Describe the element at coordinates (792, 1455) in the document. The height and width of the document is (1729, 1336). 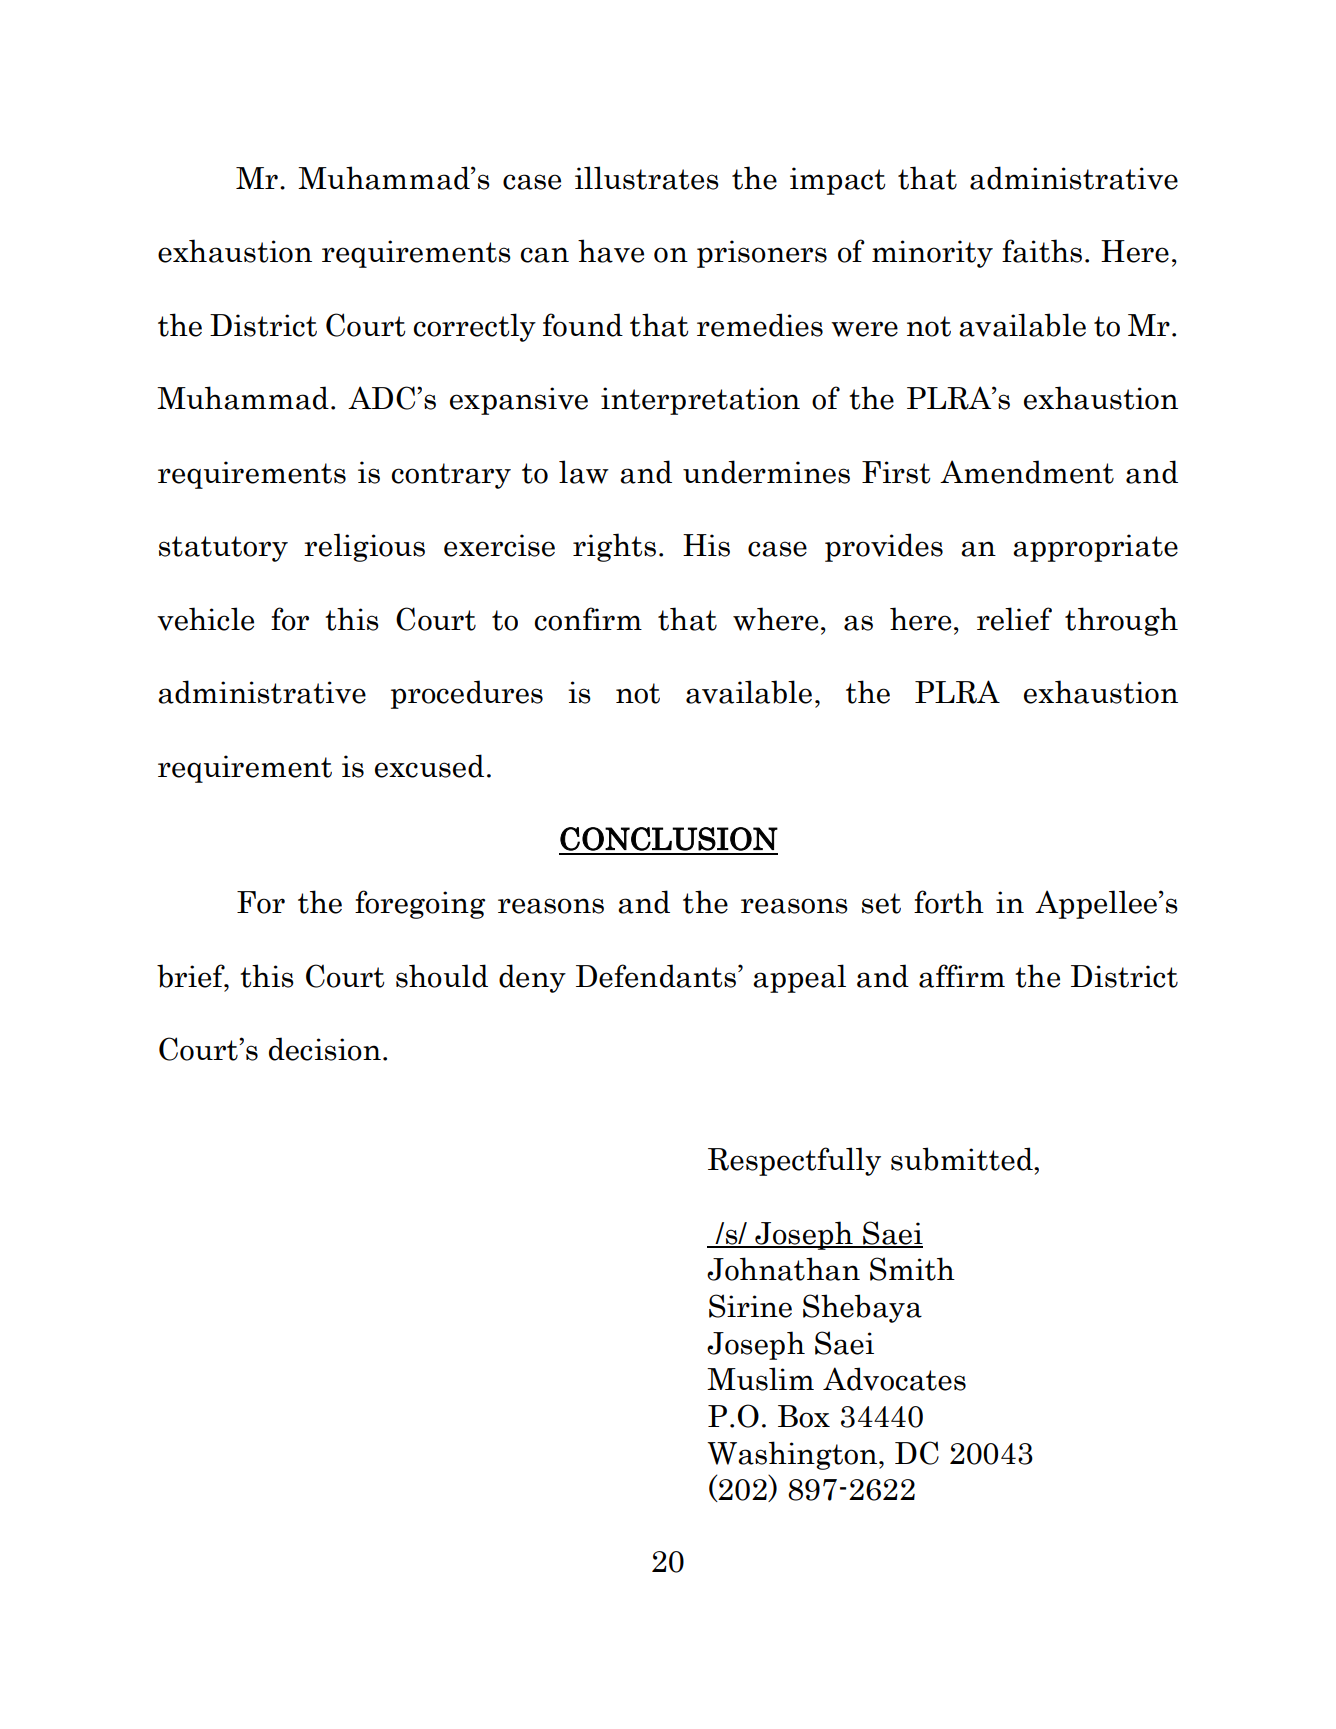
I see `Washington` at that location.
